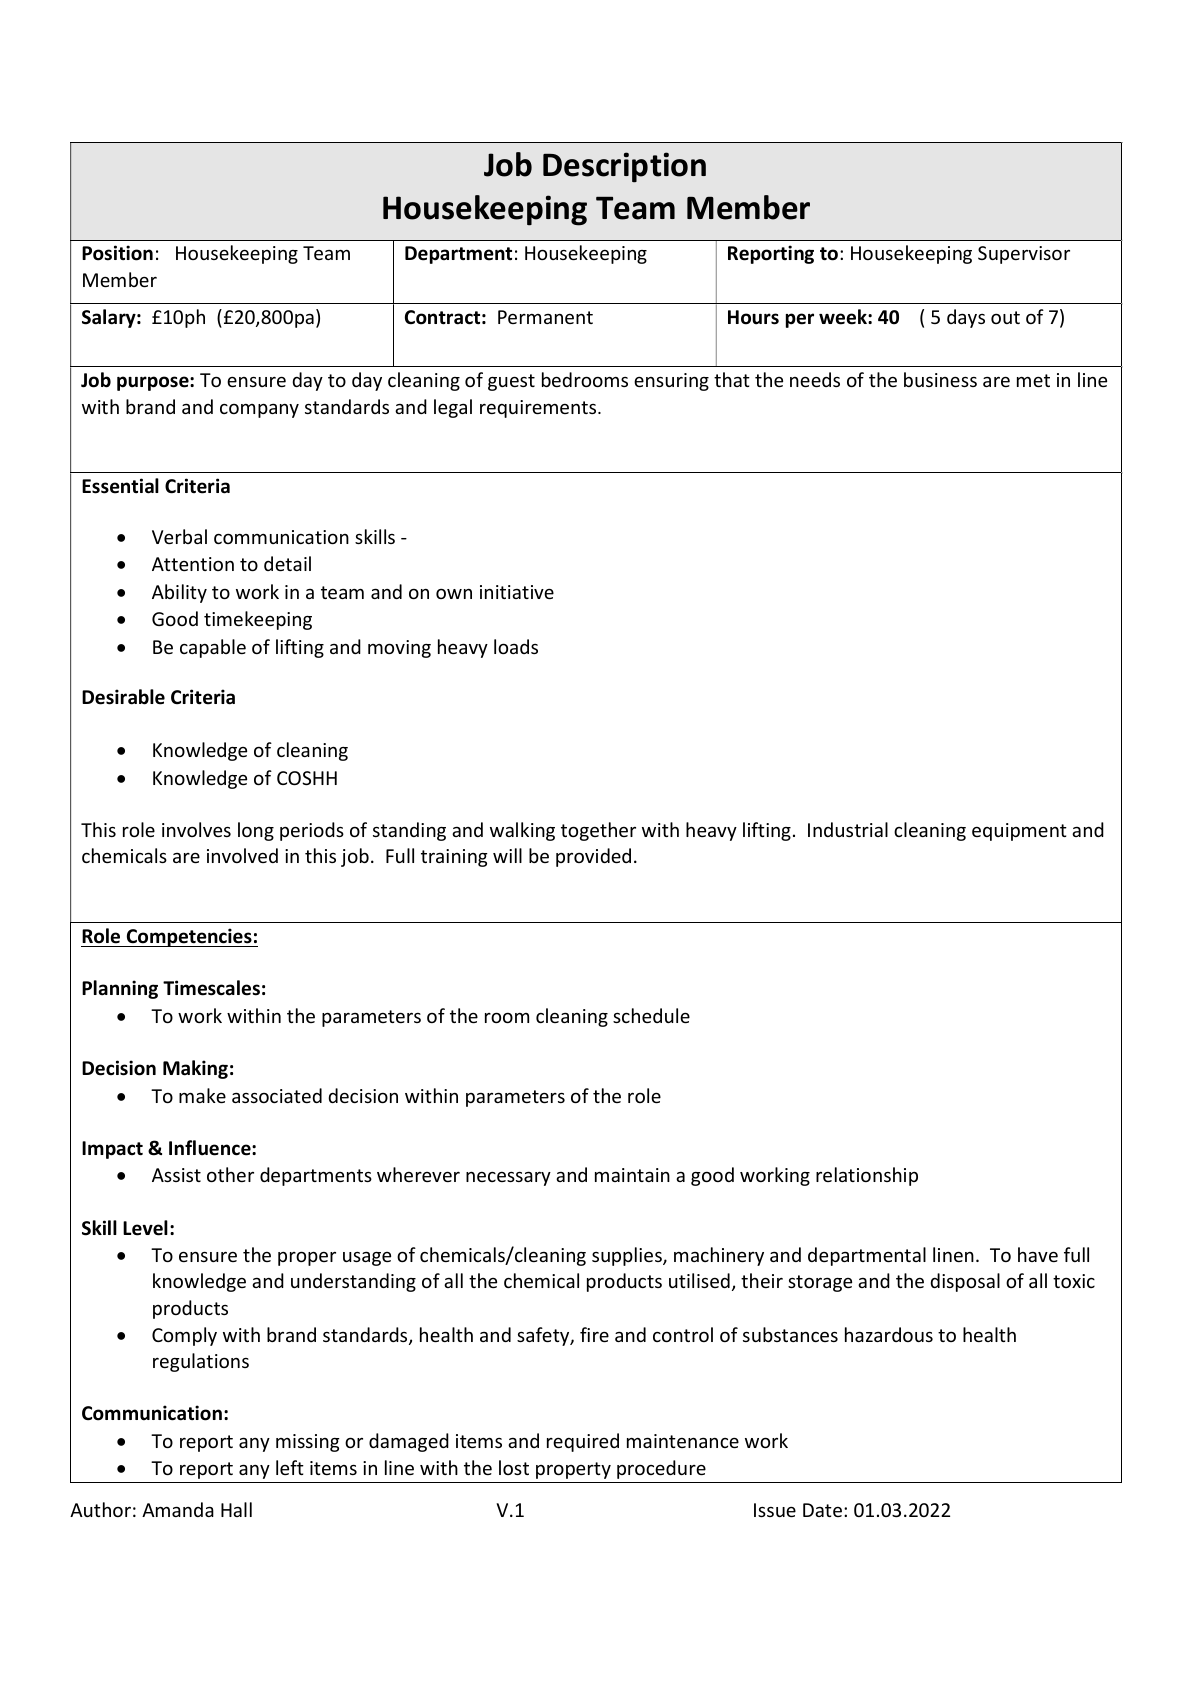 The image size is (1194, 1689). What do you see at coordinates (1024, 255) in the page?
I see `Supervisor` at bounding box center [1024, 255].
